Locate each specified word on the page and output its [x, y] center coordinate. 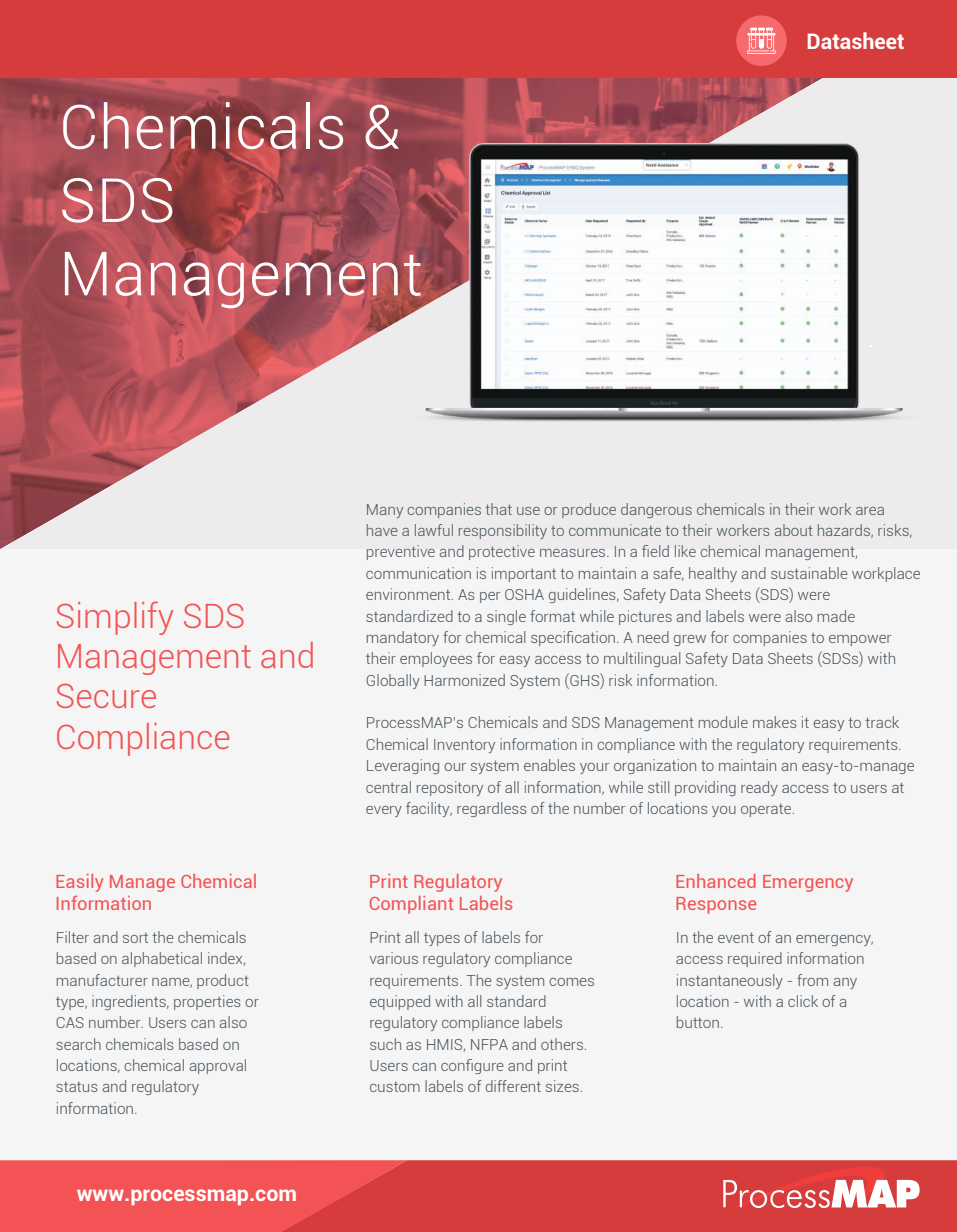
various [394, 958]
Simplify [115, 618]
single [506, 617]
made [836, 616]
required [755, 959]
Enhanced [716, 881]
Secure [106, 696]
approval [217, 1066]
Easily [79, 883]
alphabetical [162, 959]
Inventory [464, 746]
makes [775, 722]
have [382, 530]
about [793, 530]
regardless [492, 809]
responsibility [503, 531]
